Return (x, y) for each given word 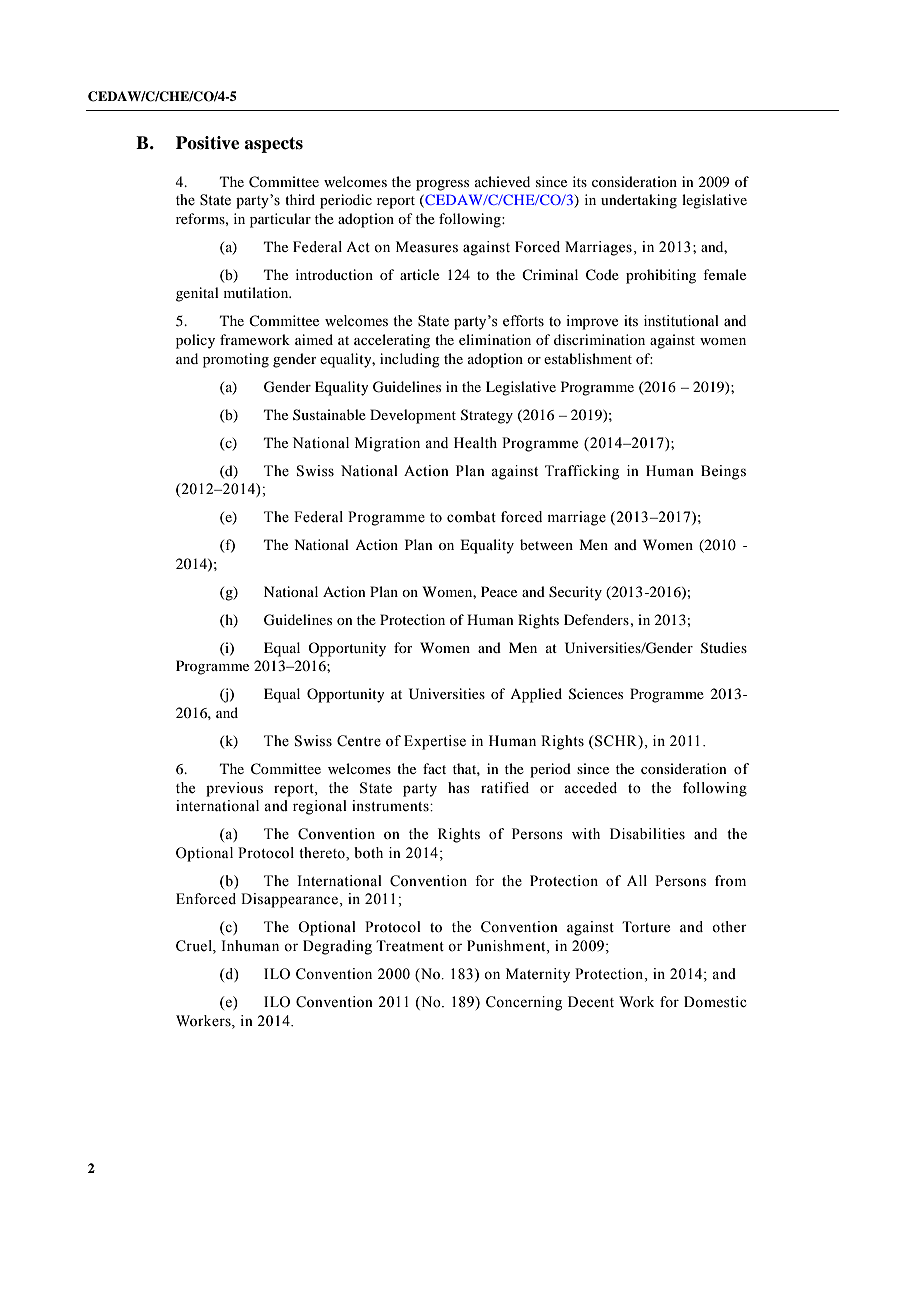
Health (475, 443)
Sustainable (329, 414)
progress (442, 185)
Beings (723, 472)
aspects (273, 145)
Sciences (596, 694)
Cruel (195, 947)
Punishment (507, 947)
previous (234, 789)
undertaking (639, 201)
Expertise (435, 742)
